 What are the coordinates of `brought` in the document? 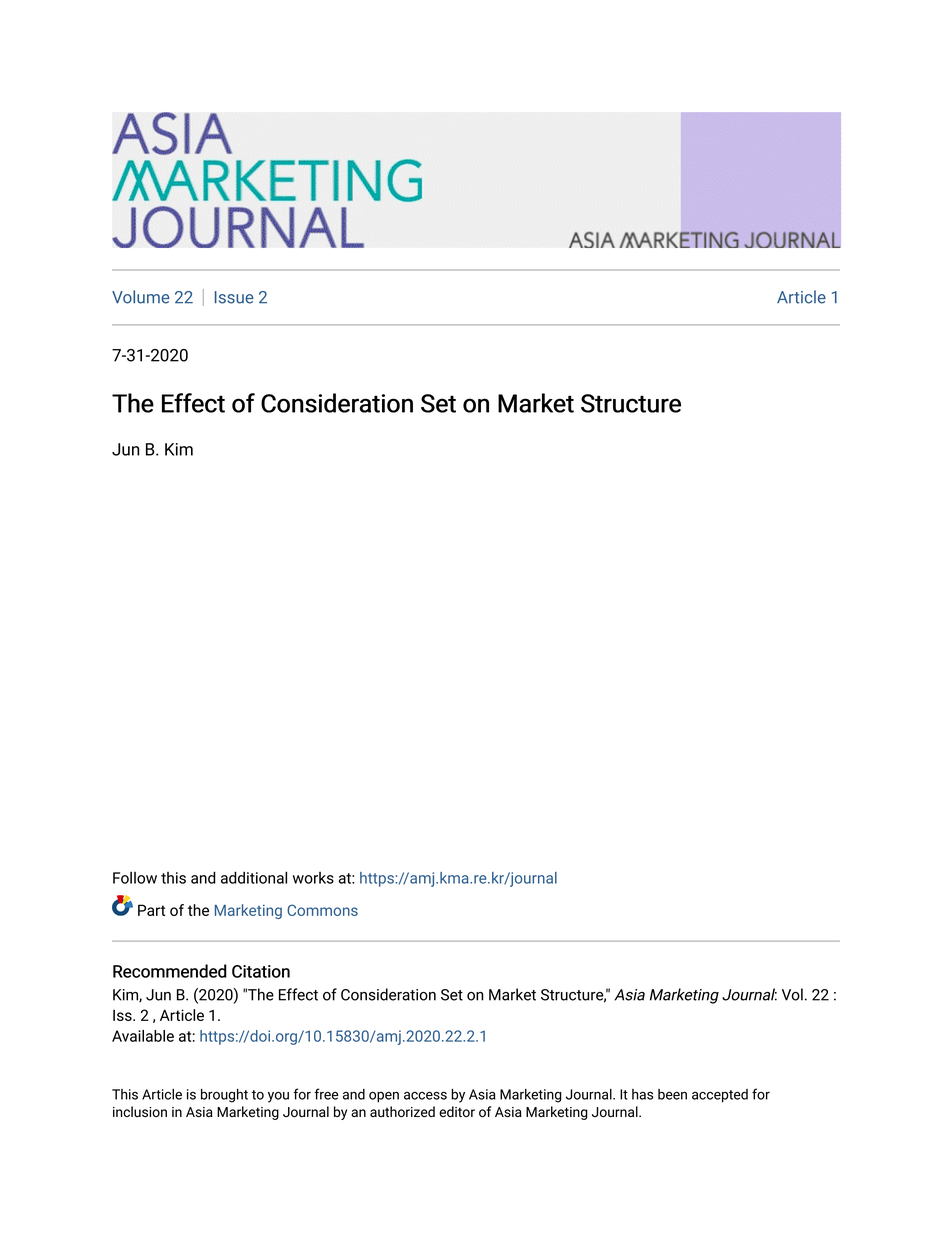 It's located at (224, 1096).
